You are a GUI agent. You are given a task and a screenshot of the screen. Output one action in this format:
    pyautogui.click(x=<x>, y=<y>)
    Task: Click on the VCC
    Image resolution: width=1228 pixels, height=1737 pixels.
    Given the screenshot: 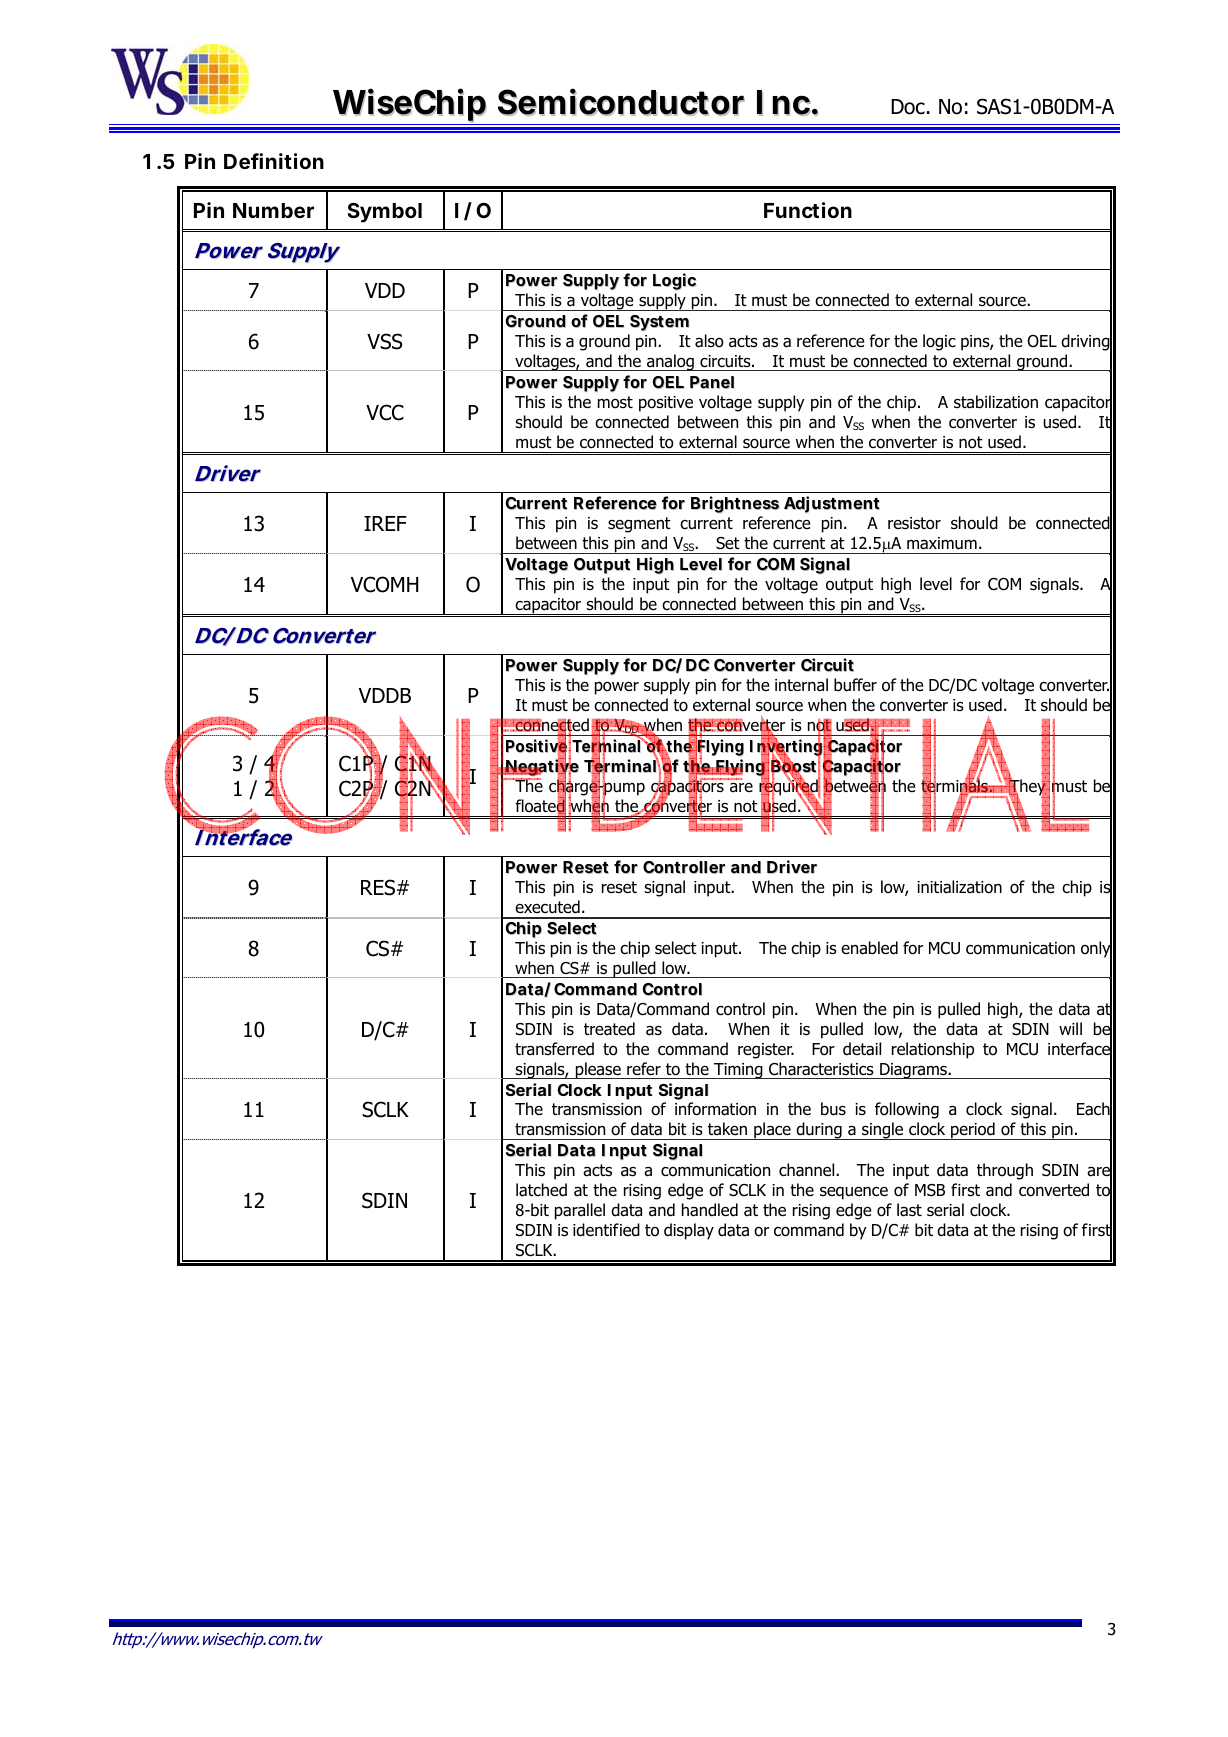 What is the action you would take?
    pyautogui.click(x=385, y=412)
